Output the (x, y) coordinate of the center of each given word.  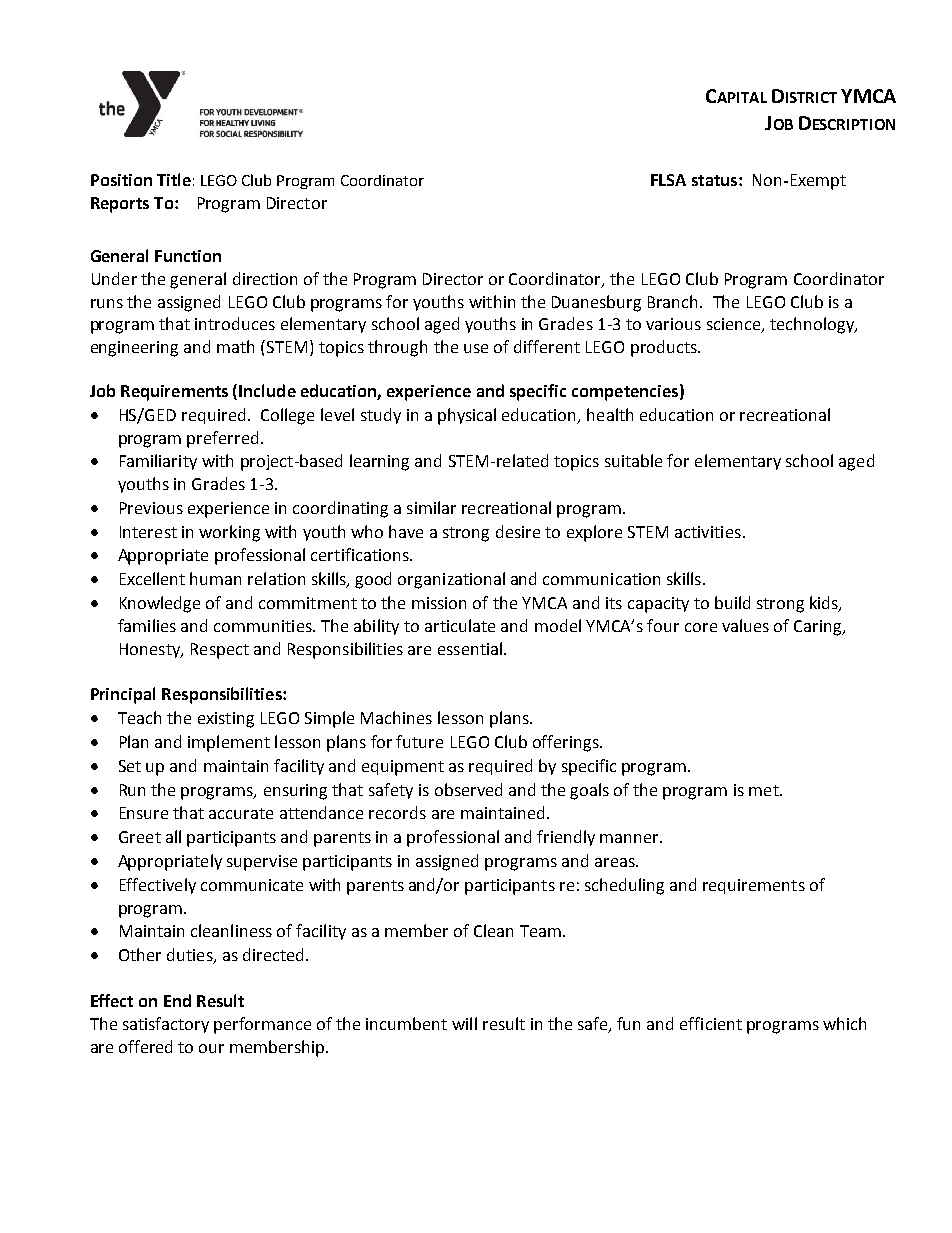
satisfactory (166, 1025)
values (745, 625)
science (735, 325)
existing (226, 720)
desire (518, 531)
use (476, 348)
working (229, 533)
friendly (566, 838)
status (716, 180)
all (173, 836)
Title (174, 179)
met (765, 790)
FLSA (668, 180)
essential (470, 648)
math (235, 346)
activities (708, 532)
